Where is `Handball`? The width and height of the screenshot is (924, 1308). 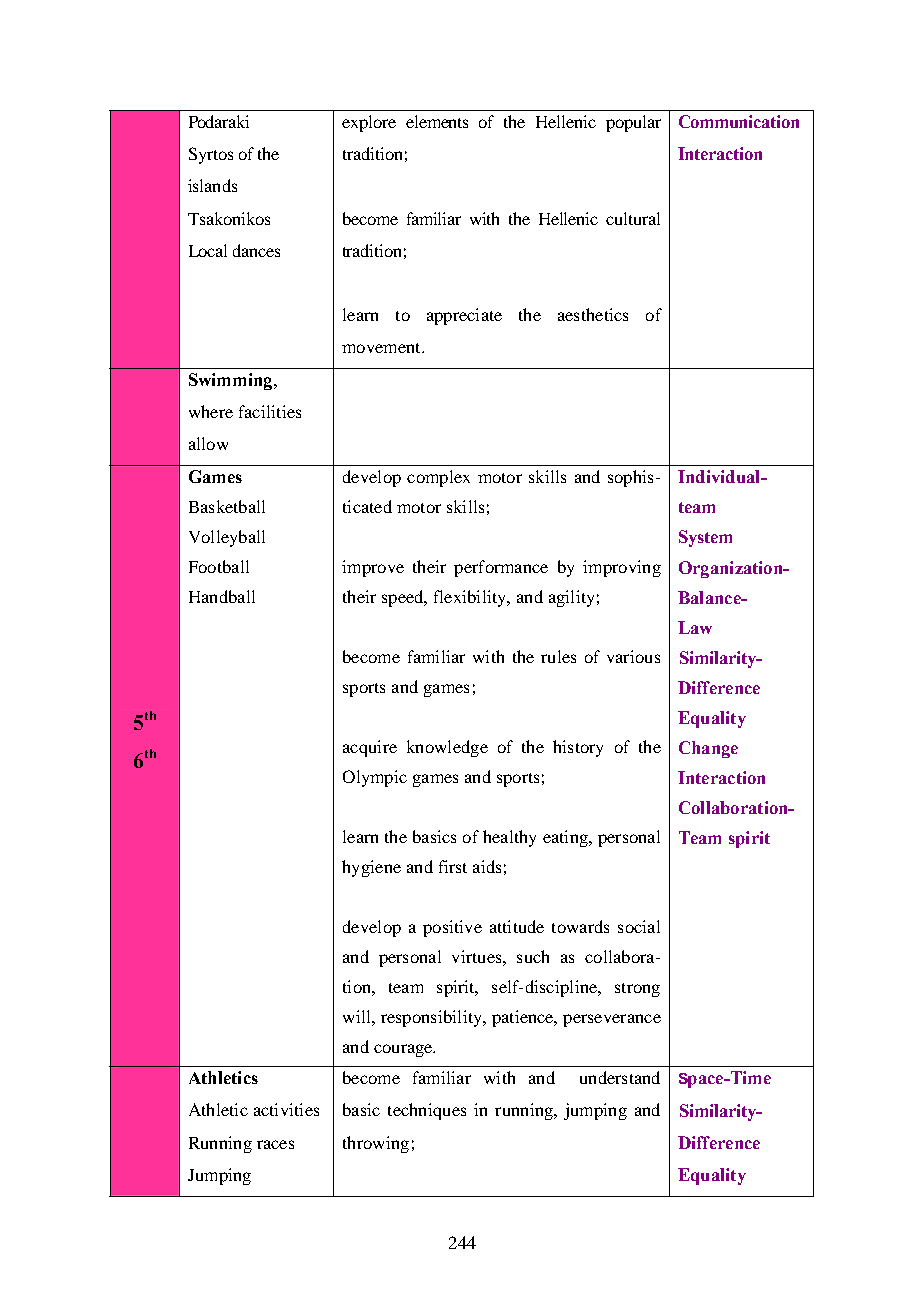
Handball is located at coordinates (222, 596).
